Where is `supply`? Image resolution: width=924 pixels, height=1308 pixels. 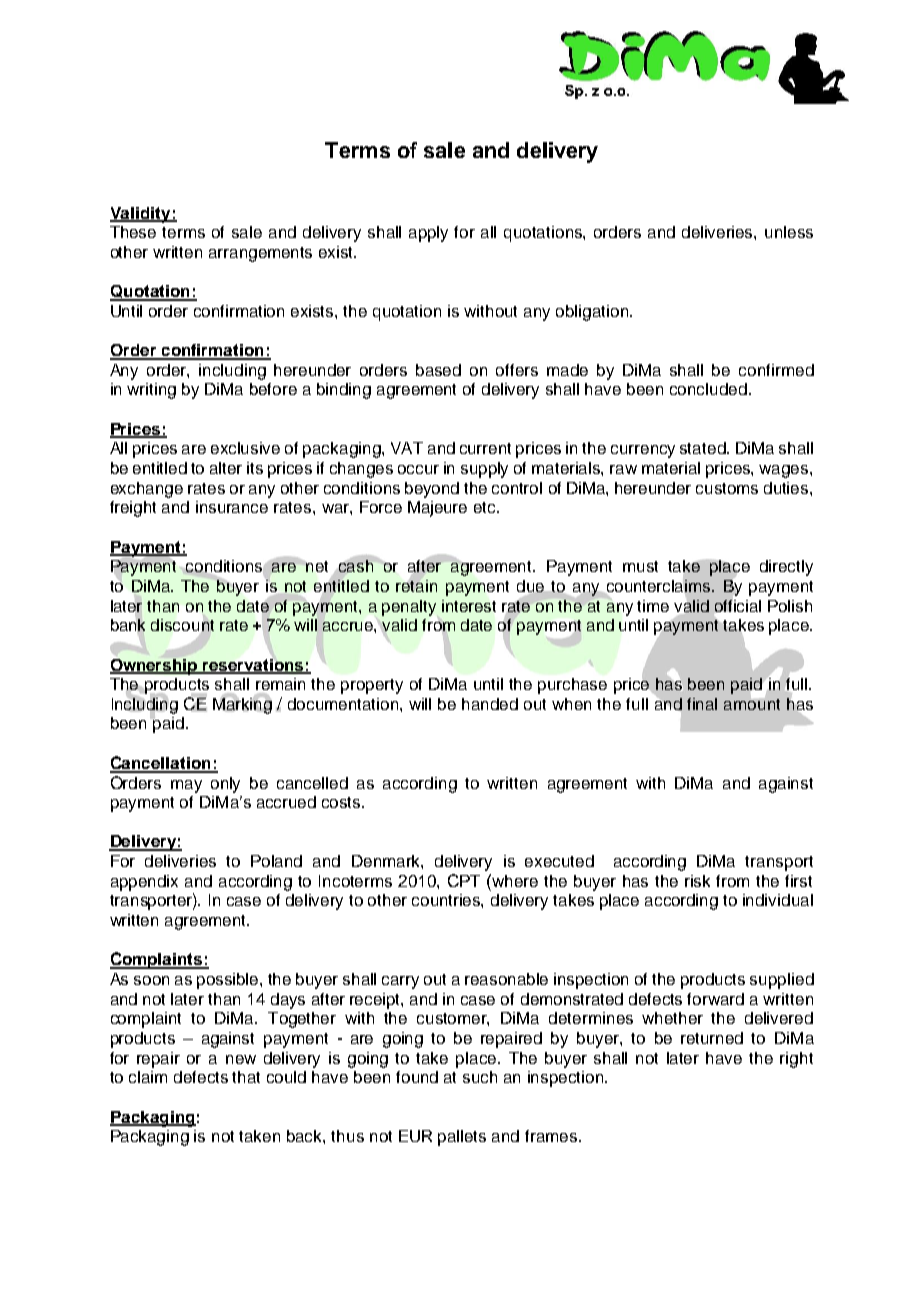 supply is located at coordinates (484, 470).
